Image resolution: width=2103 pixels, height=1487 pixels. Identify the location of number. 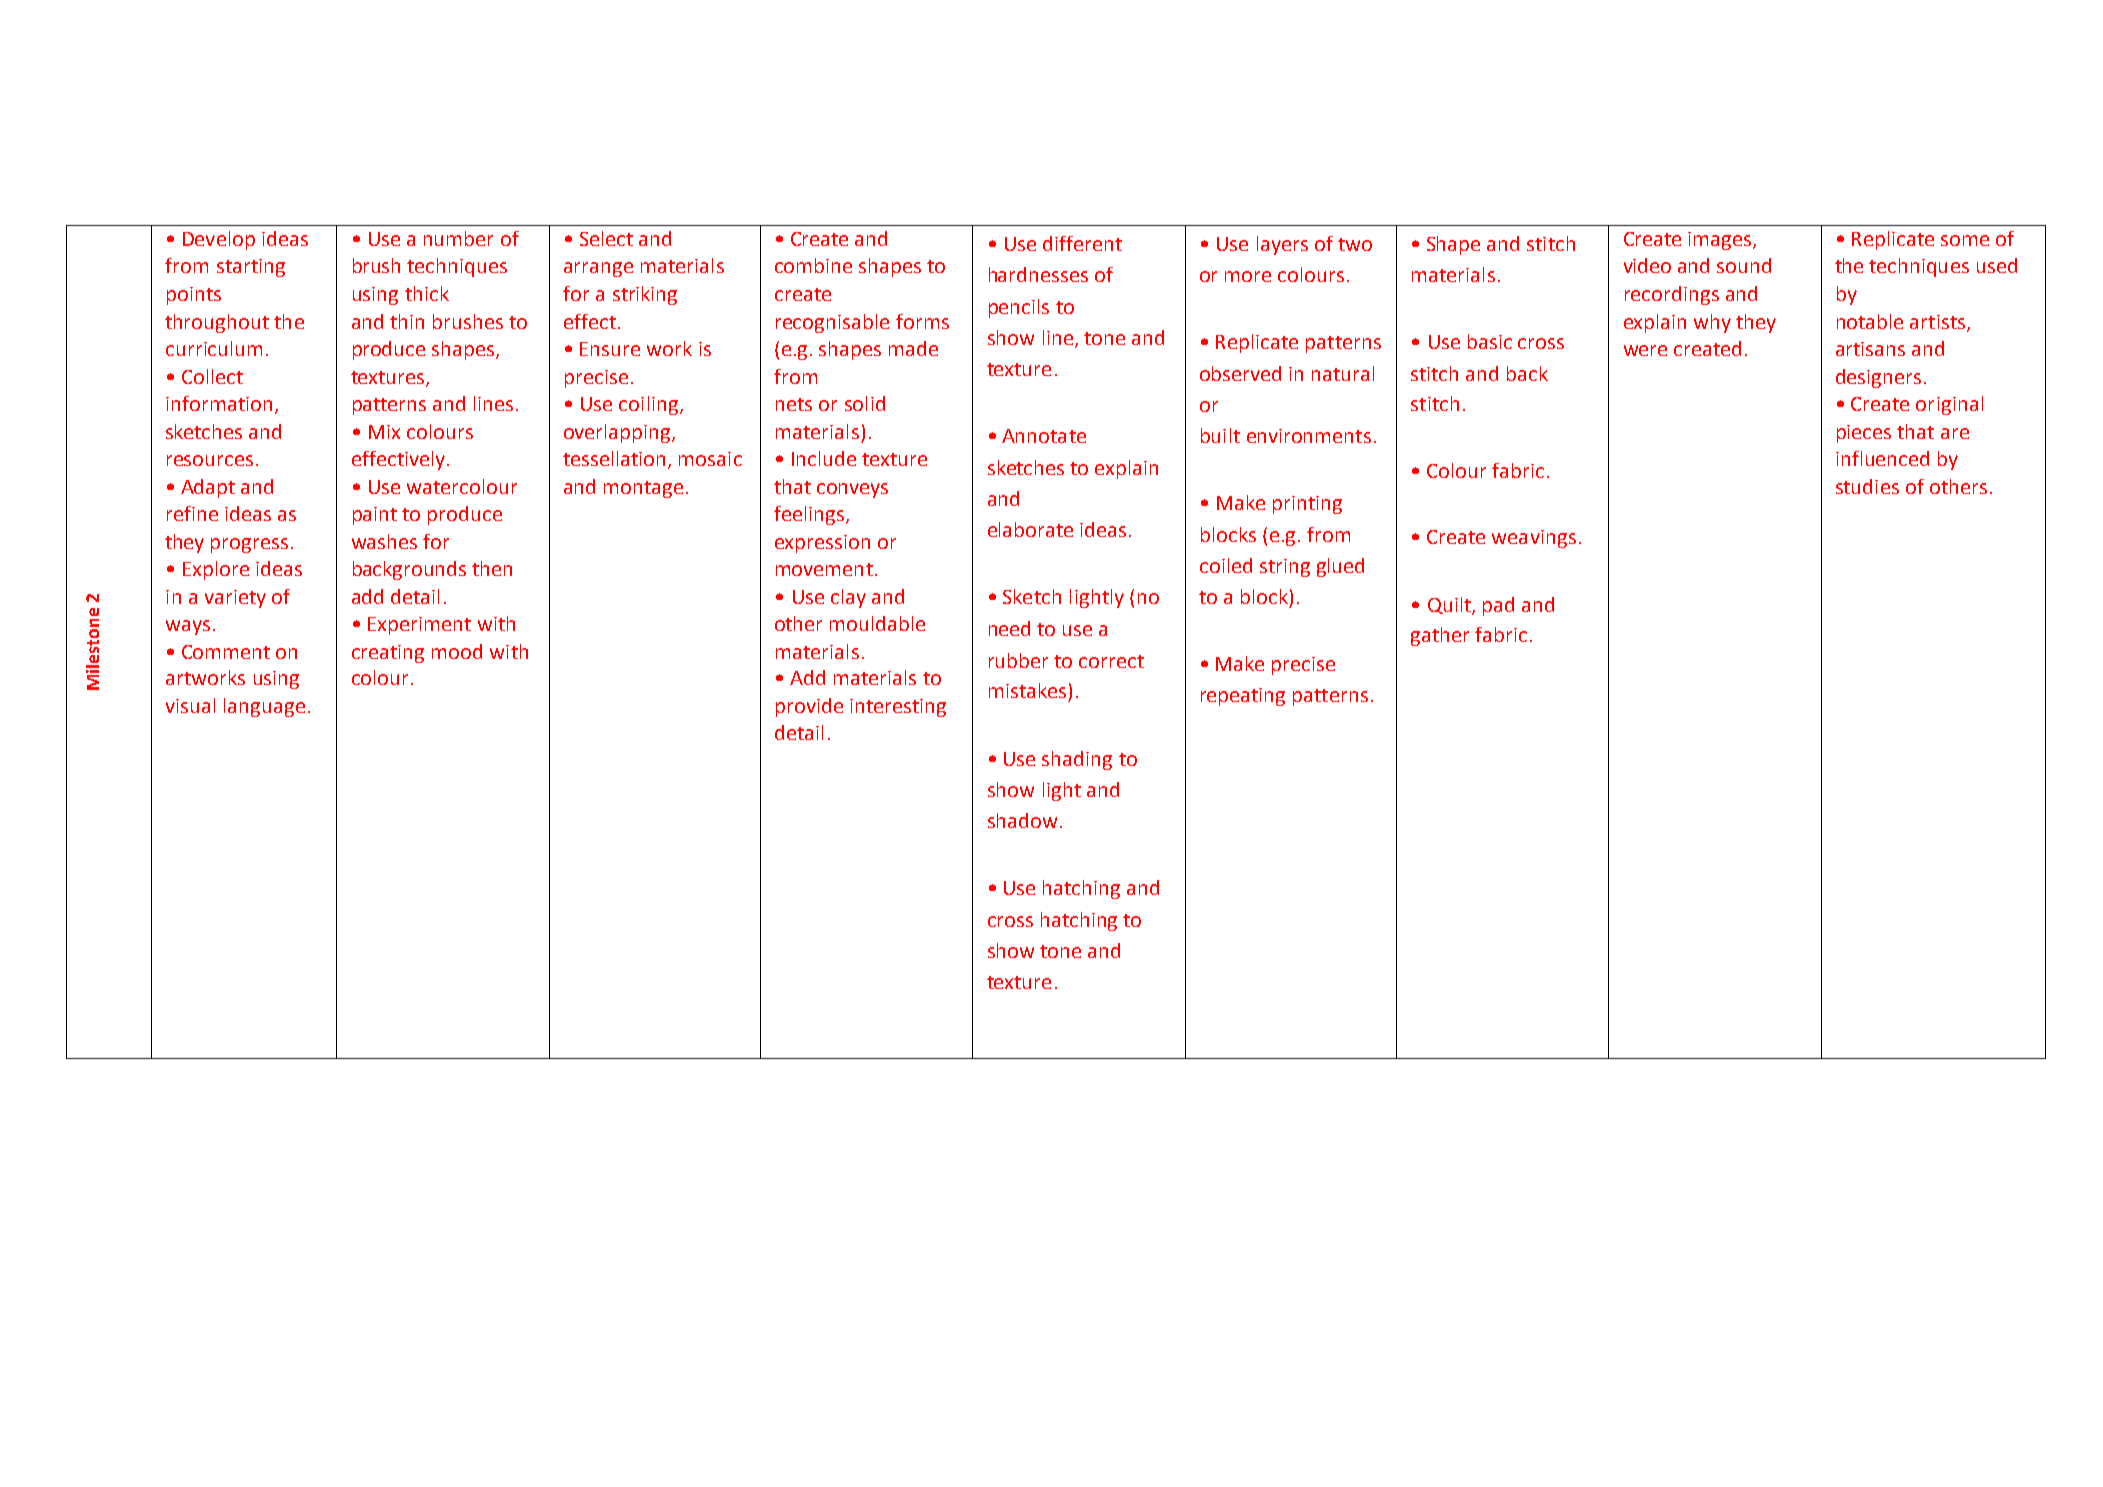
(458, 238).
